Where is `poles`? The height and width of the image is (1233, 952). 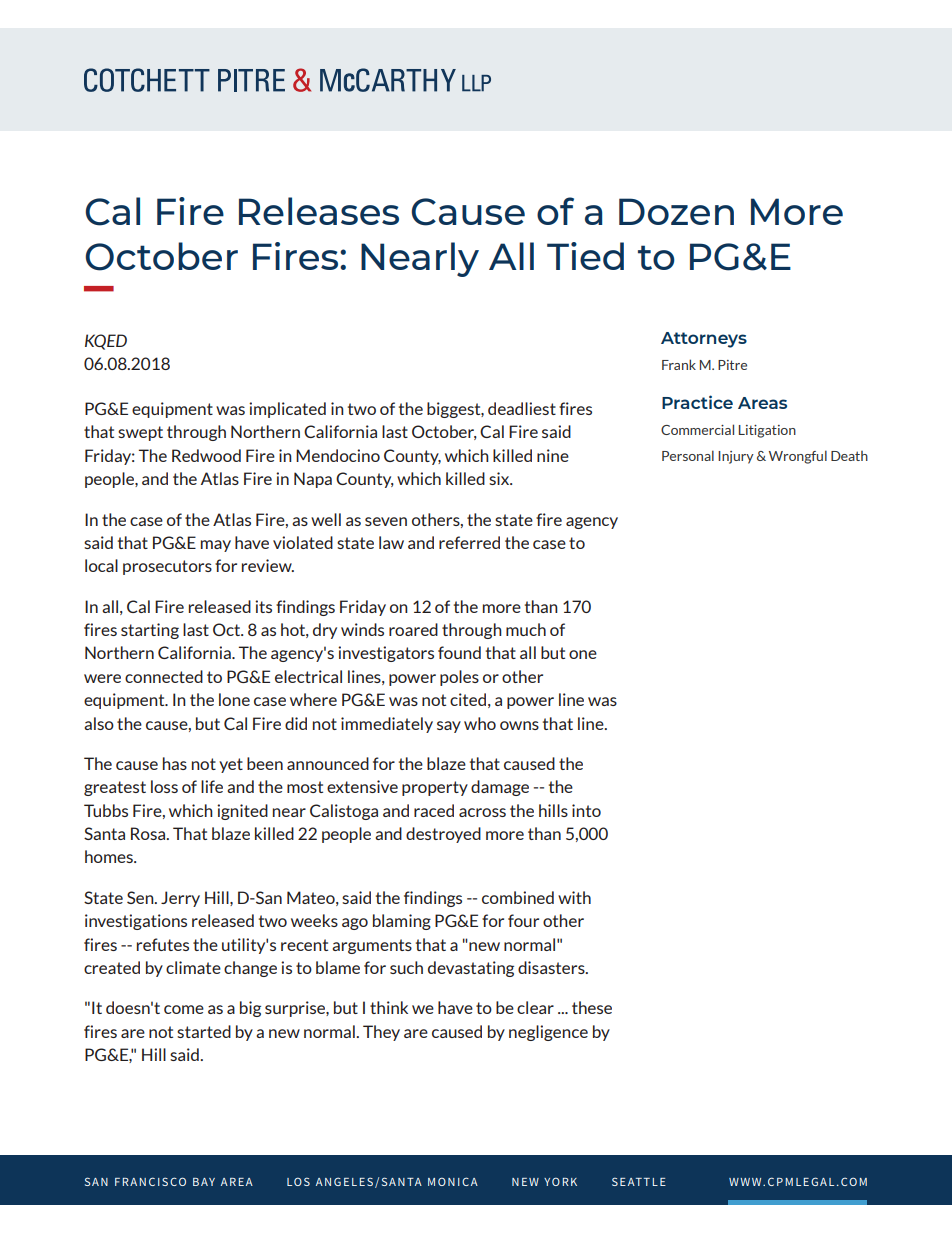
poles is located at coordinates (459, 678).
